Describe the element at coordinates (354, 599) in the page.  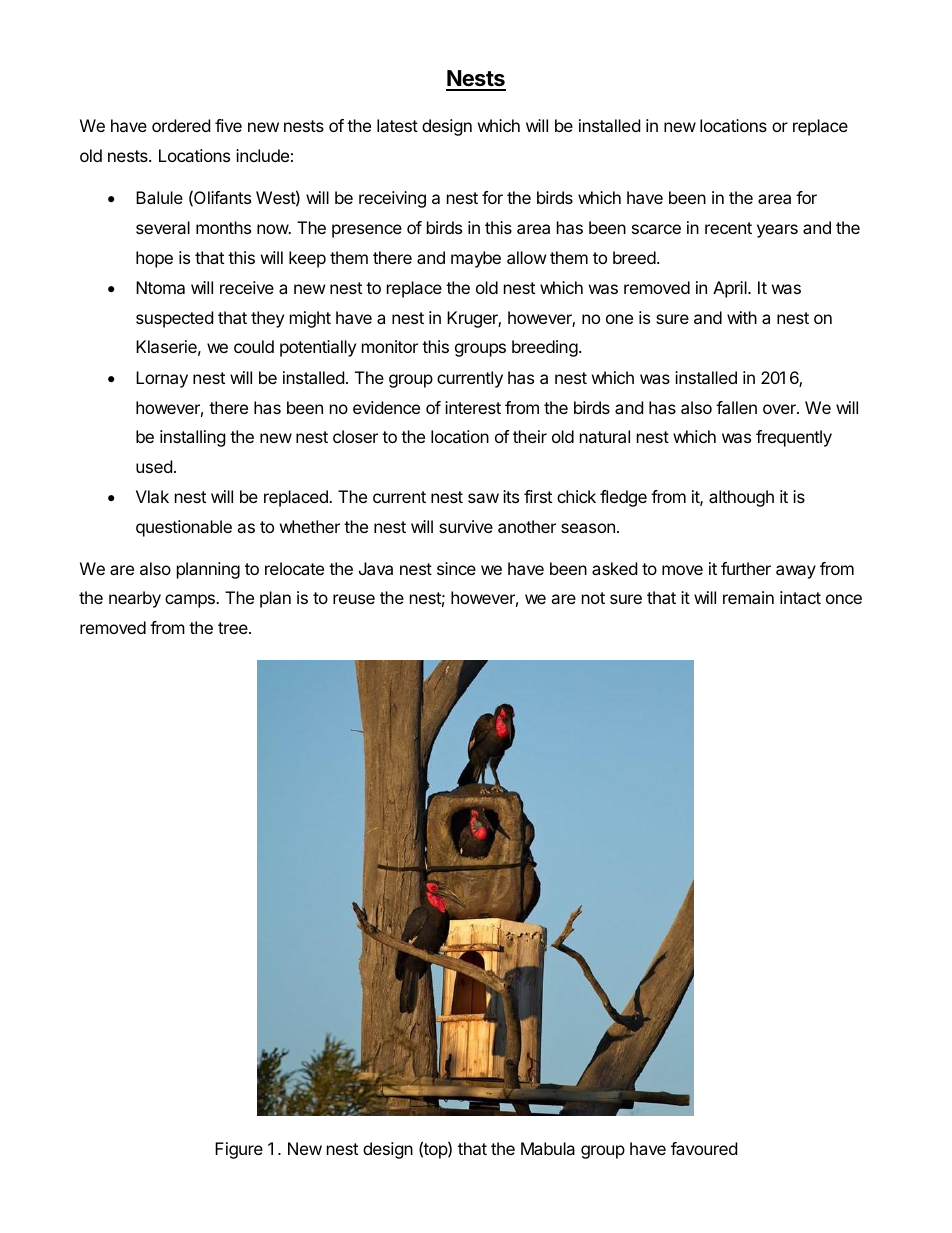
I see `reuse` at that location.
